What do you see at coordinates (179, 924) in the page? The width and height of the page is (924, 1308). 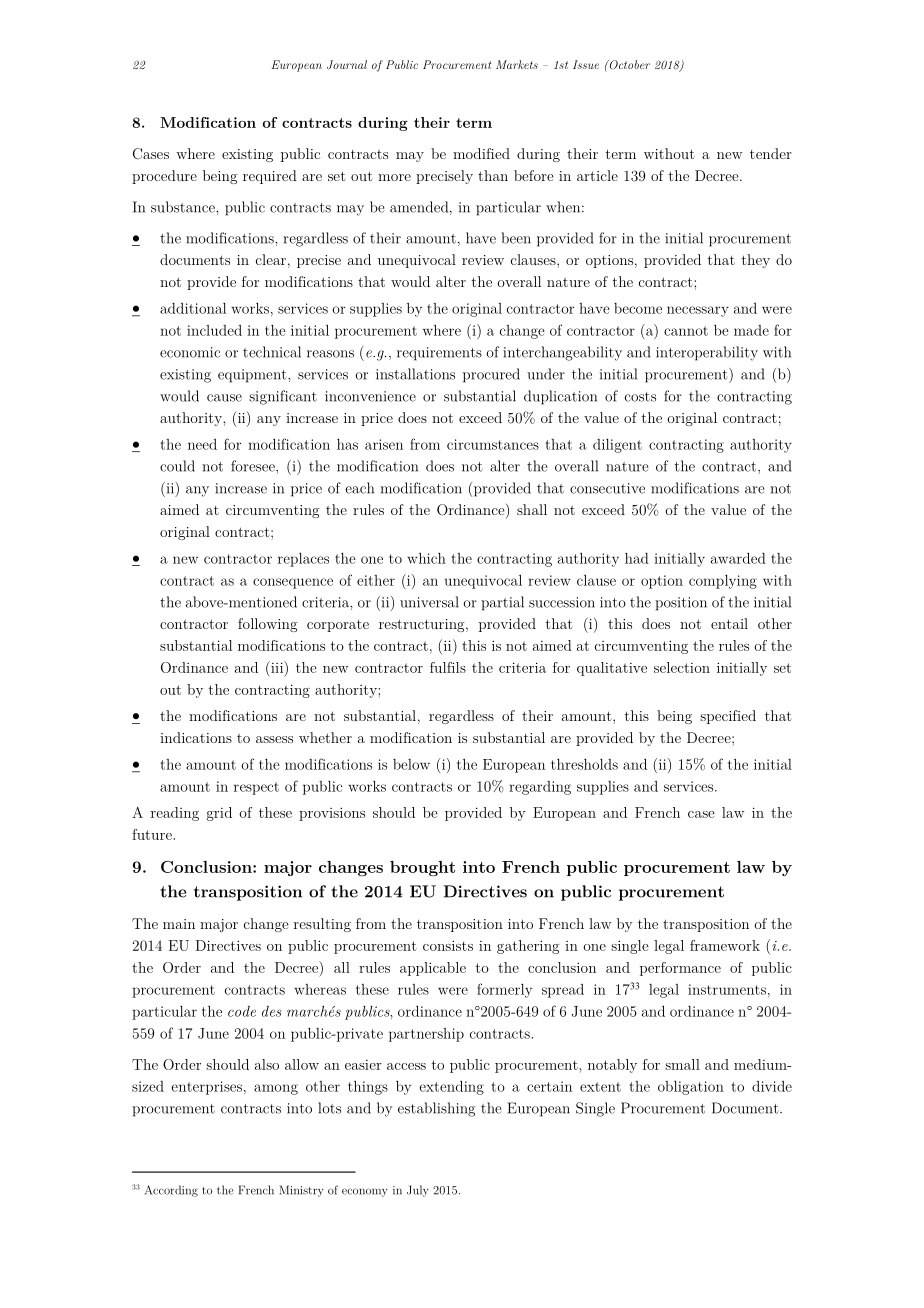 I see `main` at bounding box center [179, 924].
